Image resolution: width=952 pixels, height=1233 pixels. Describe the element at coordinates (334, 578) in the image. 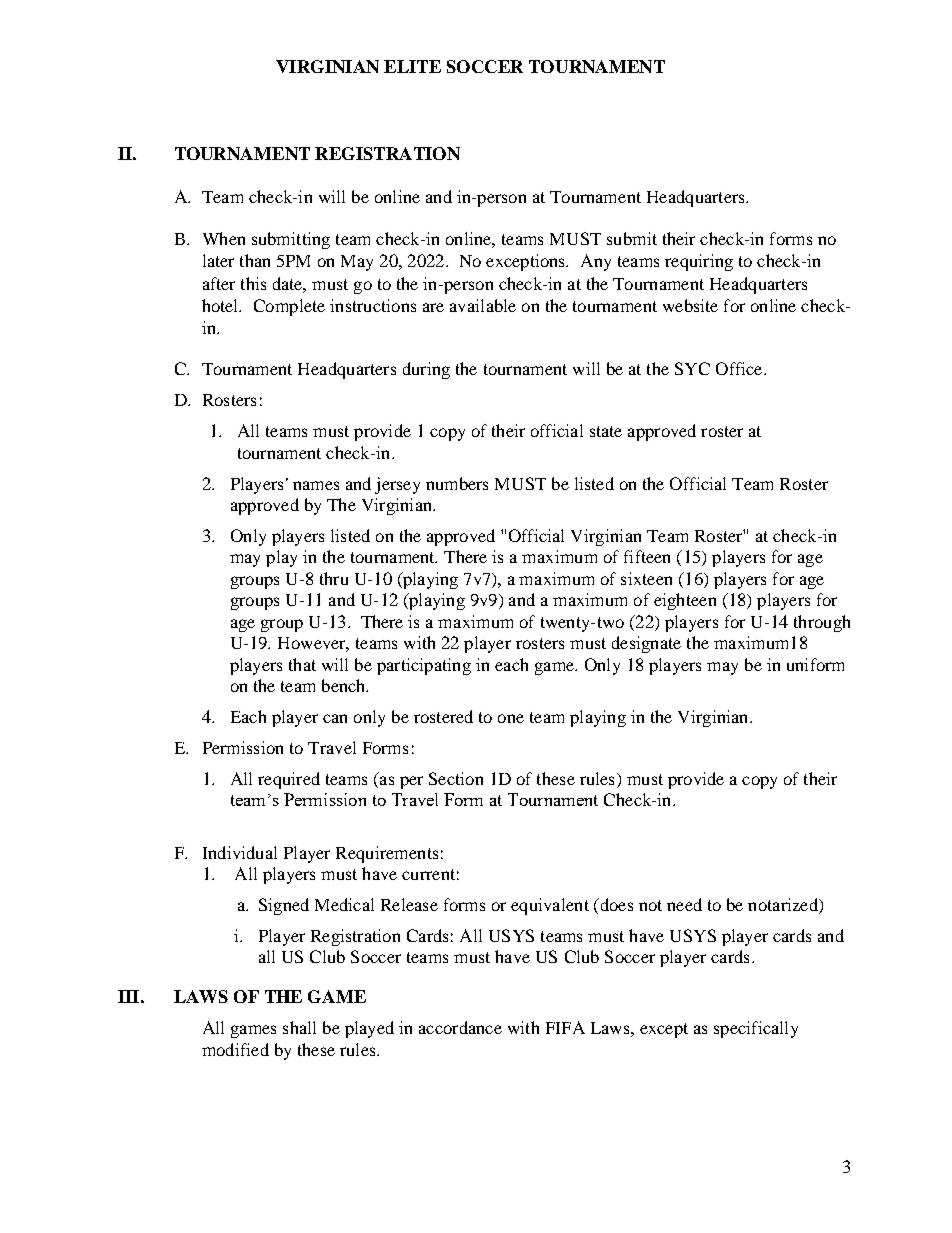

I see `thru` at that location.
